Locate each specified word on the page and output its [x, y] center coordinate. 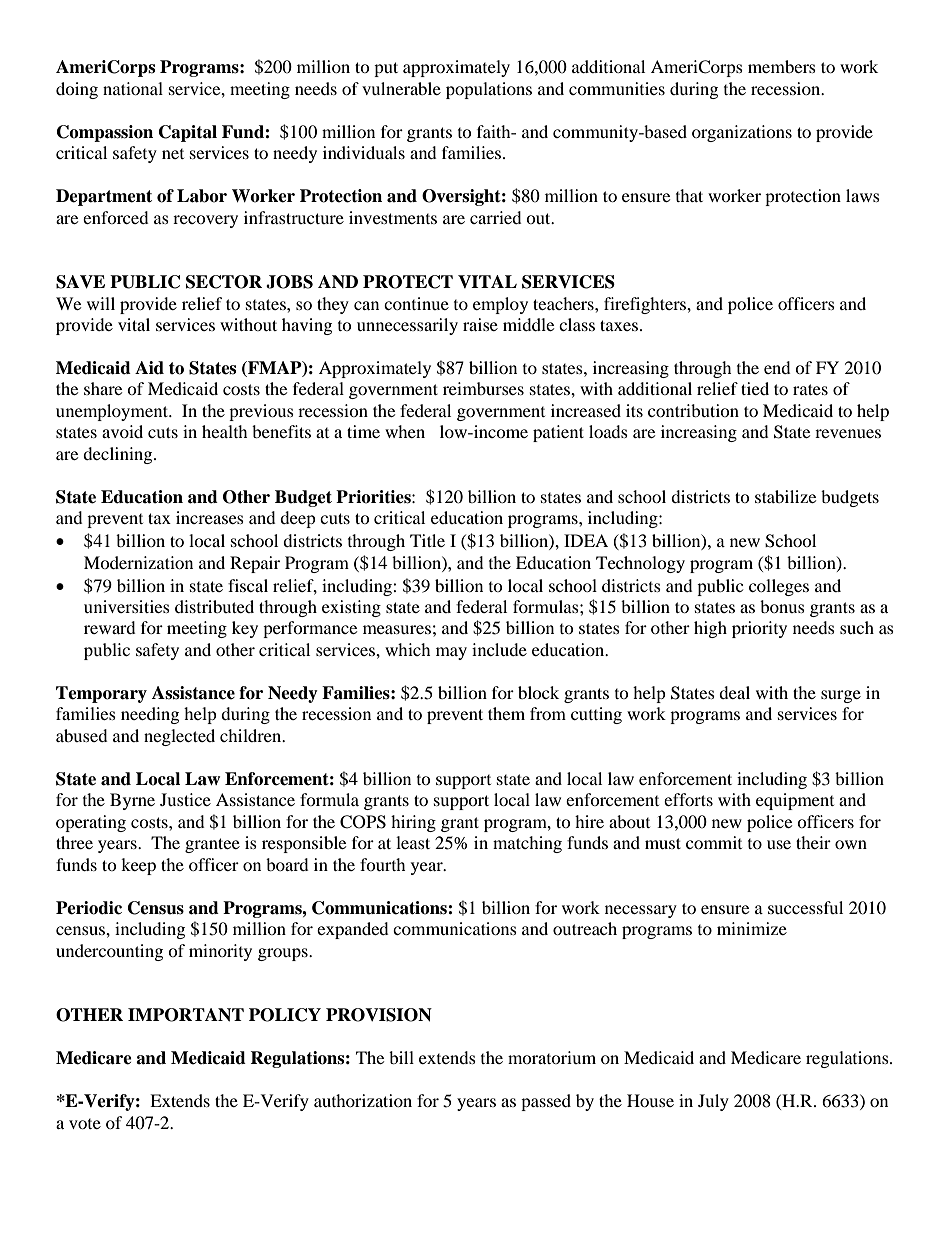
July [713, 1102]
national [133, 88]
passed [546, 1102]
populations [489, 90]
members [782, 66]
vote [85, 1124]
